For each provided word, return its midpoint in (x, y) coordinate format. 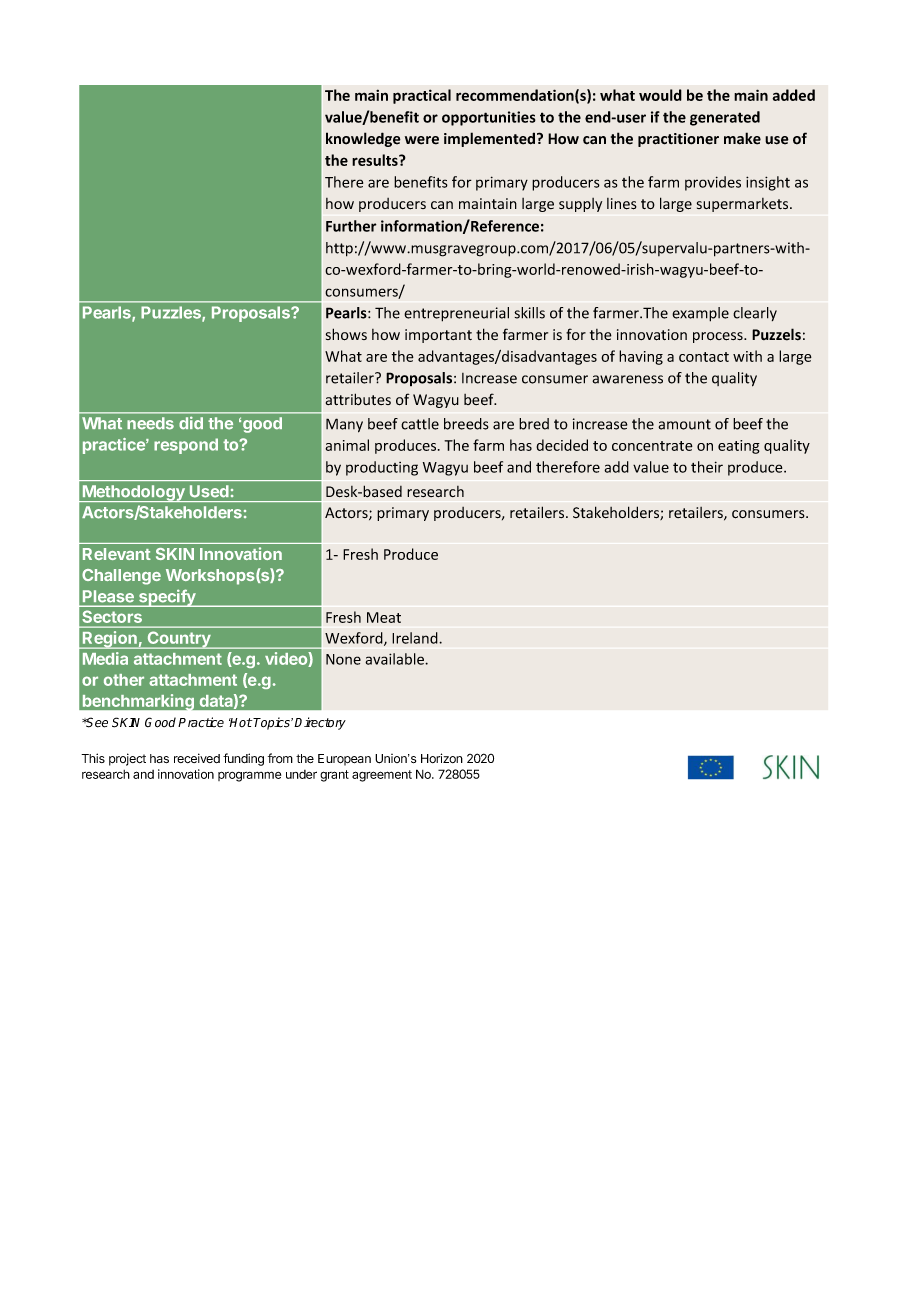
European (344, 760)
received (197, 758)
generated (725, 118)
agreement (382, 776)
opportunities (489, 118)
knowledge (363, 139)
